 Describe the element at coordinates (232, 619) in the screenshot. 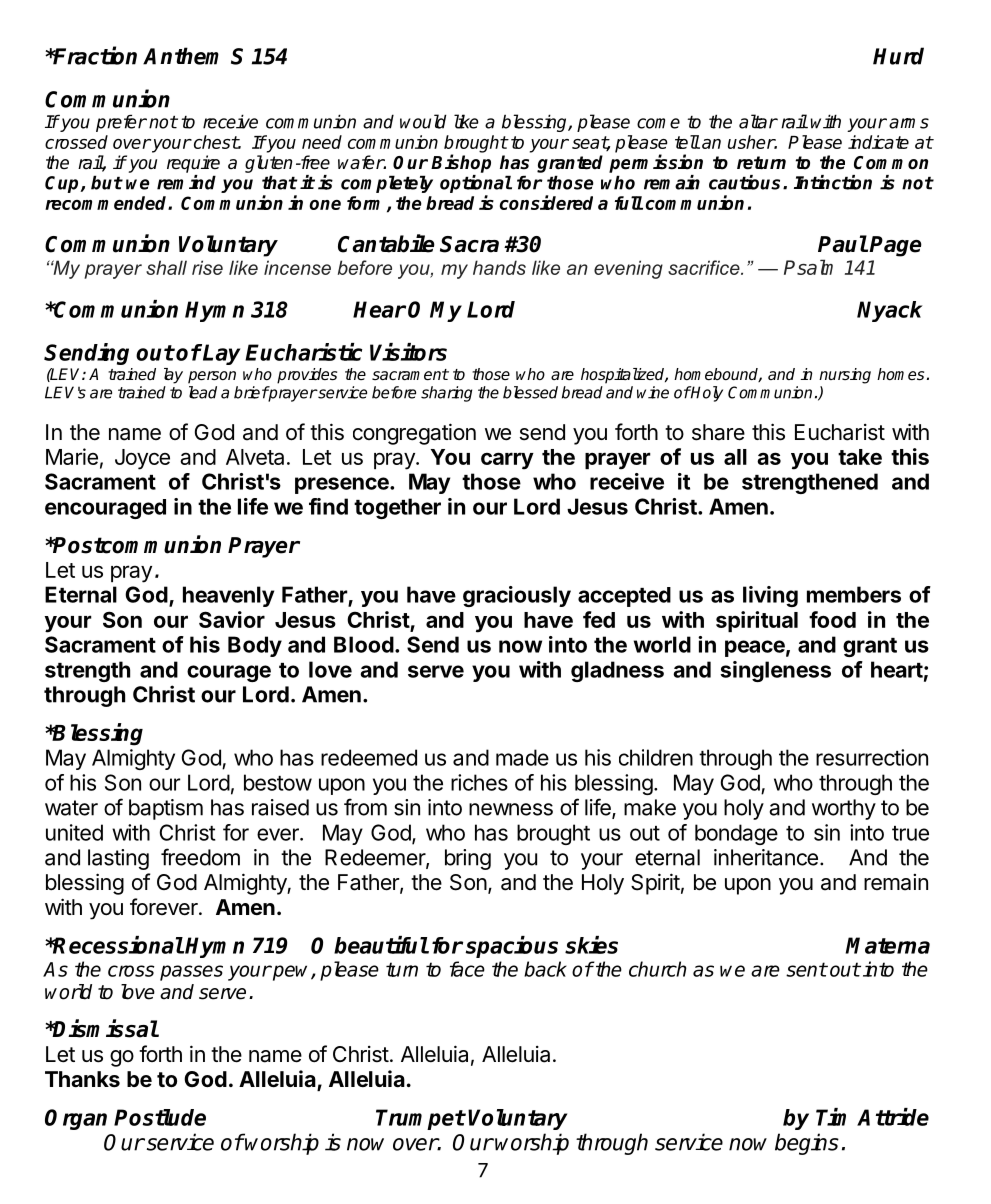

I see `Savior` at that location.
